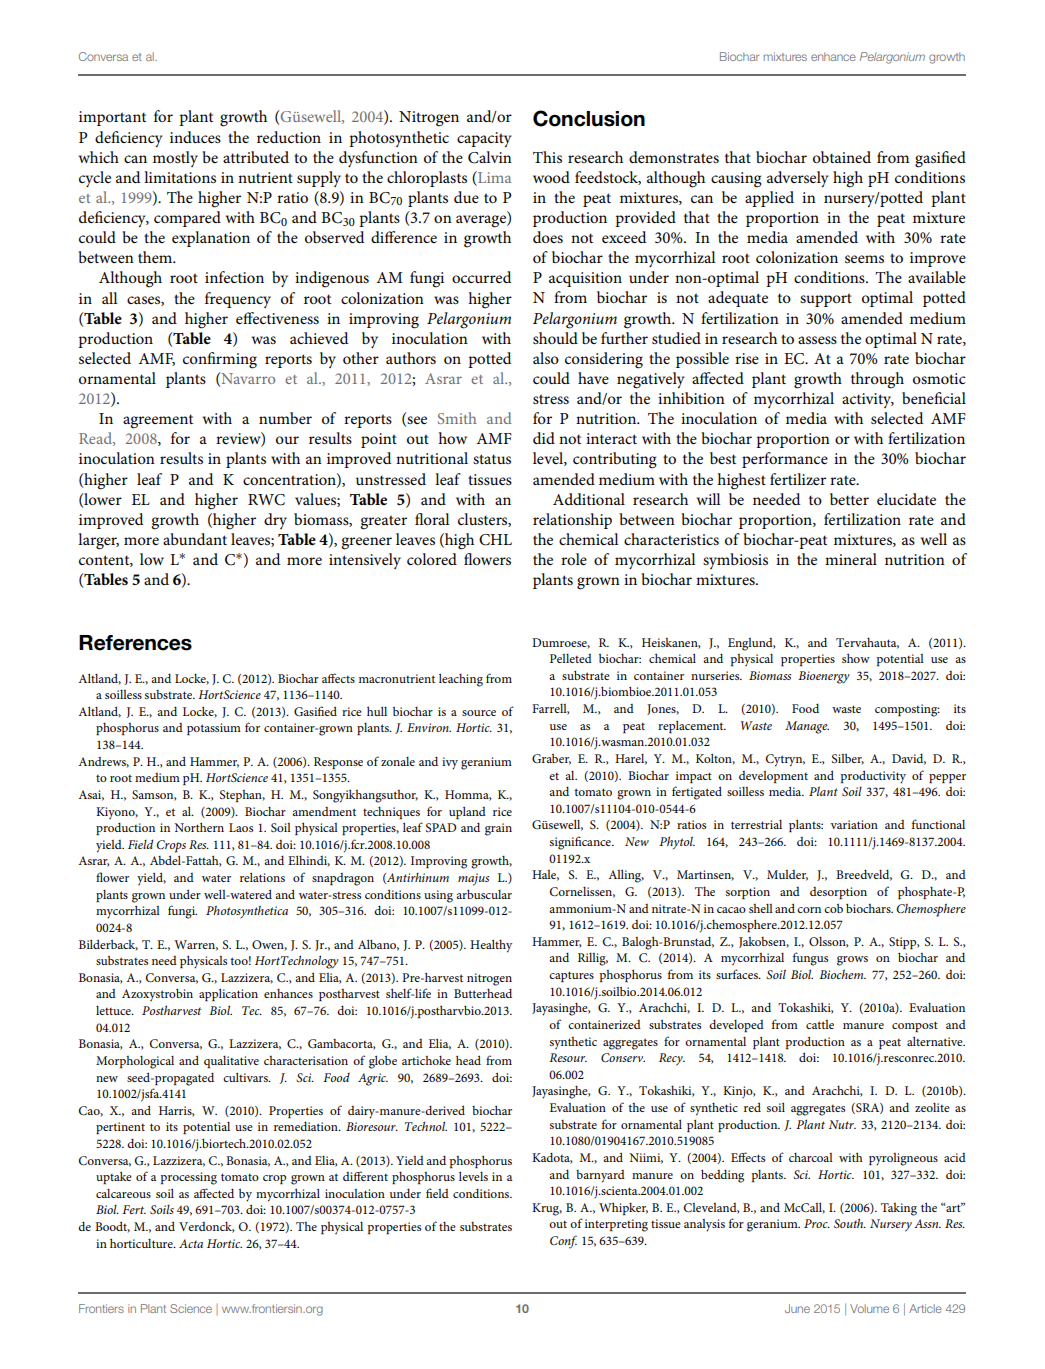 This screenshot has height=1369, width=1045. Describe the element at coordinates (479, 713) in the screenshot. I see `source` at that location.
